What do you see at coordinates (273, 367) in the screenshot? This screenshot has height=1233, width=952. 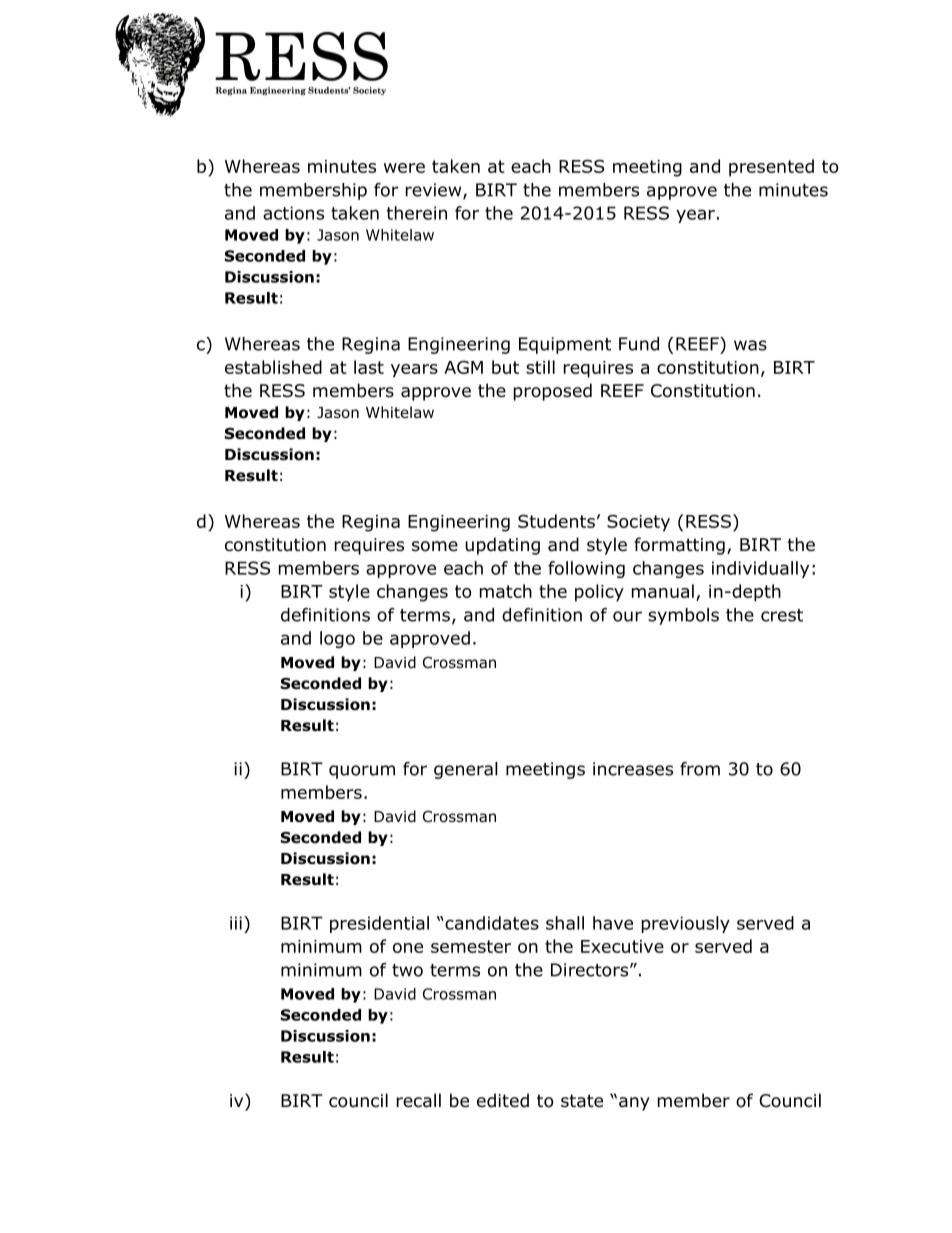 I see `established` at bounding box center [273, 367].
